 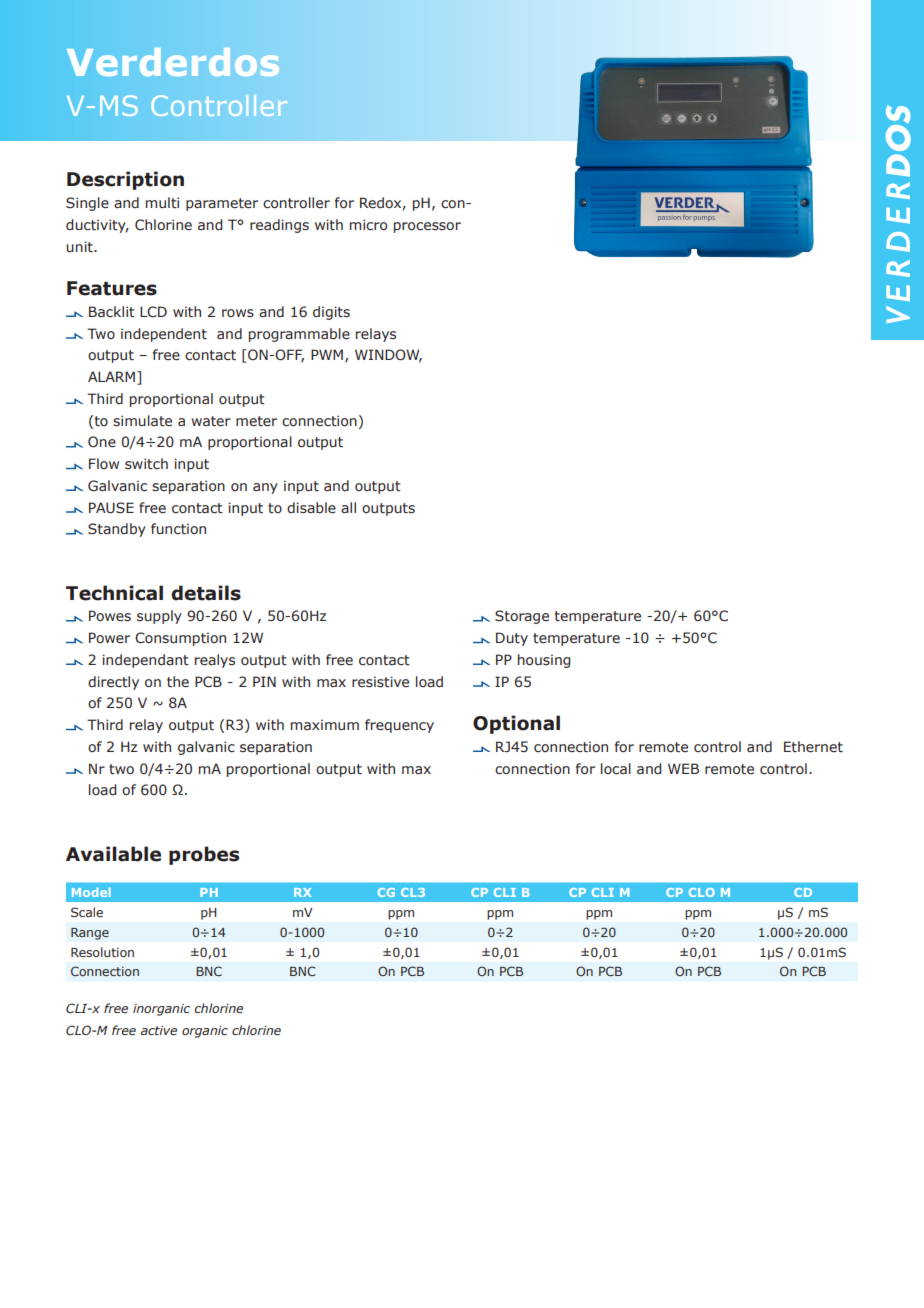 I want to click on probes, so click(x=204, y=855).
